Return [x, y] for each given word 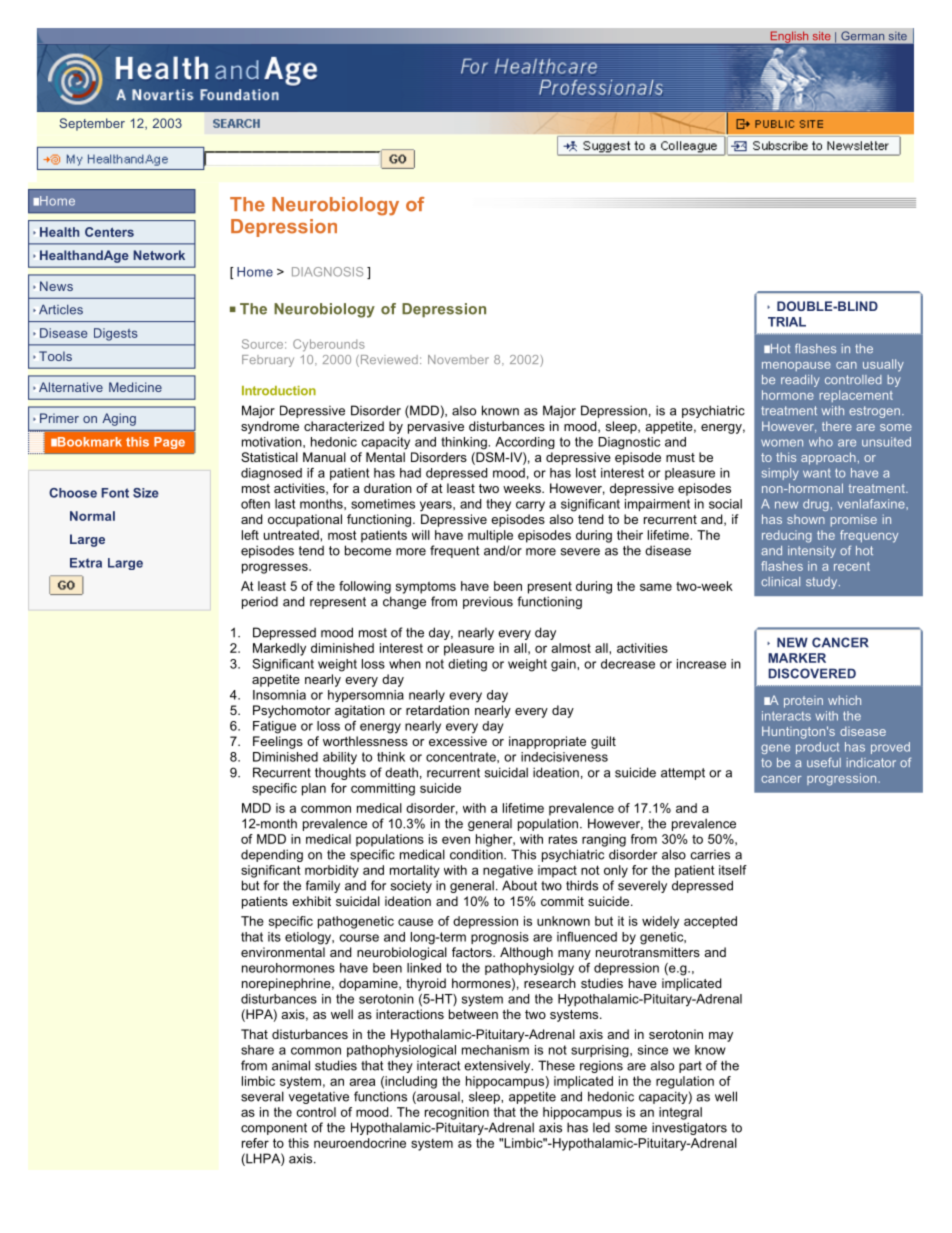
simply [780, 474]
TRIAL [787, 322]
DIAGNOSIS [327, 272]
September [92, 124]
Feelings [278, 742]
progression [843, 779]
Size [146, 493]
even [456, 840]
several [262, 1096]
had [410, 473]
